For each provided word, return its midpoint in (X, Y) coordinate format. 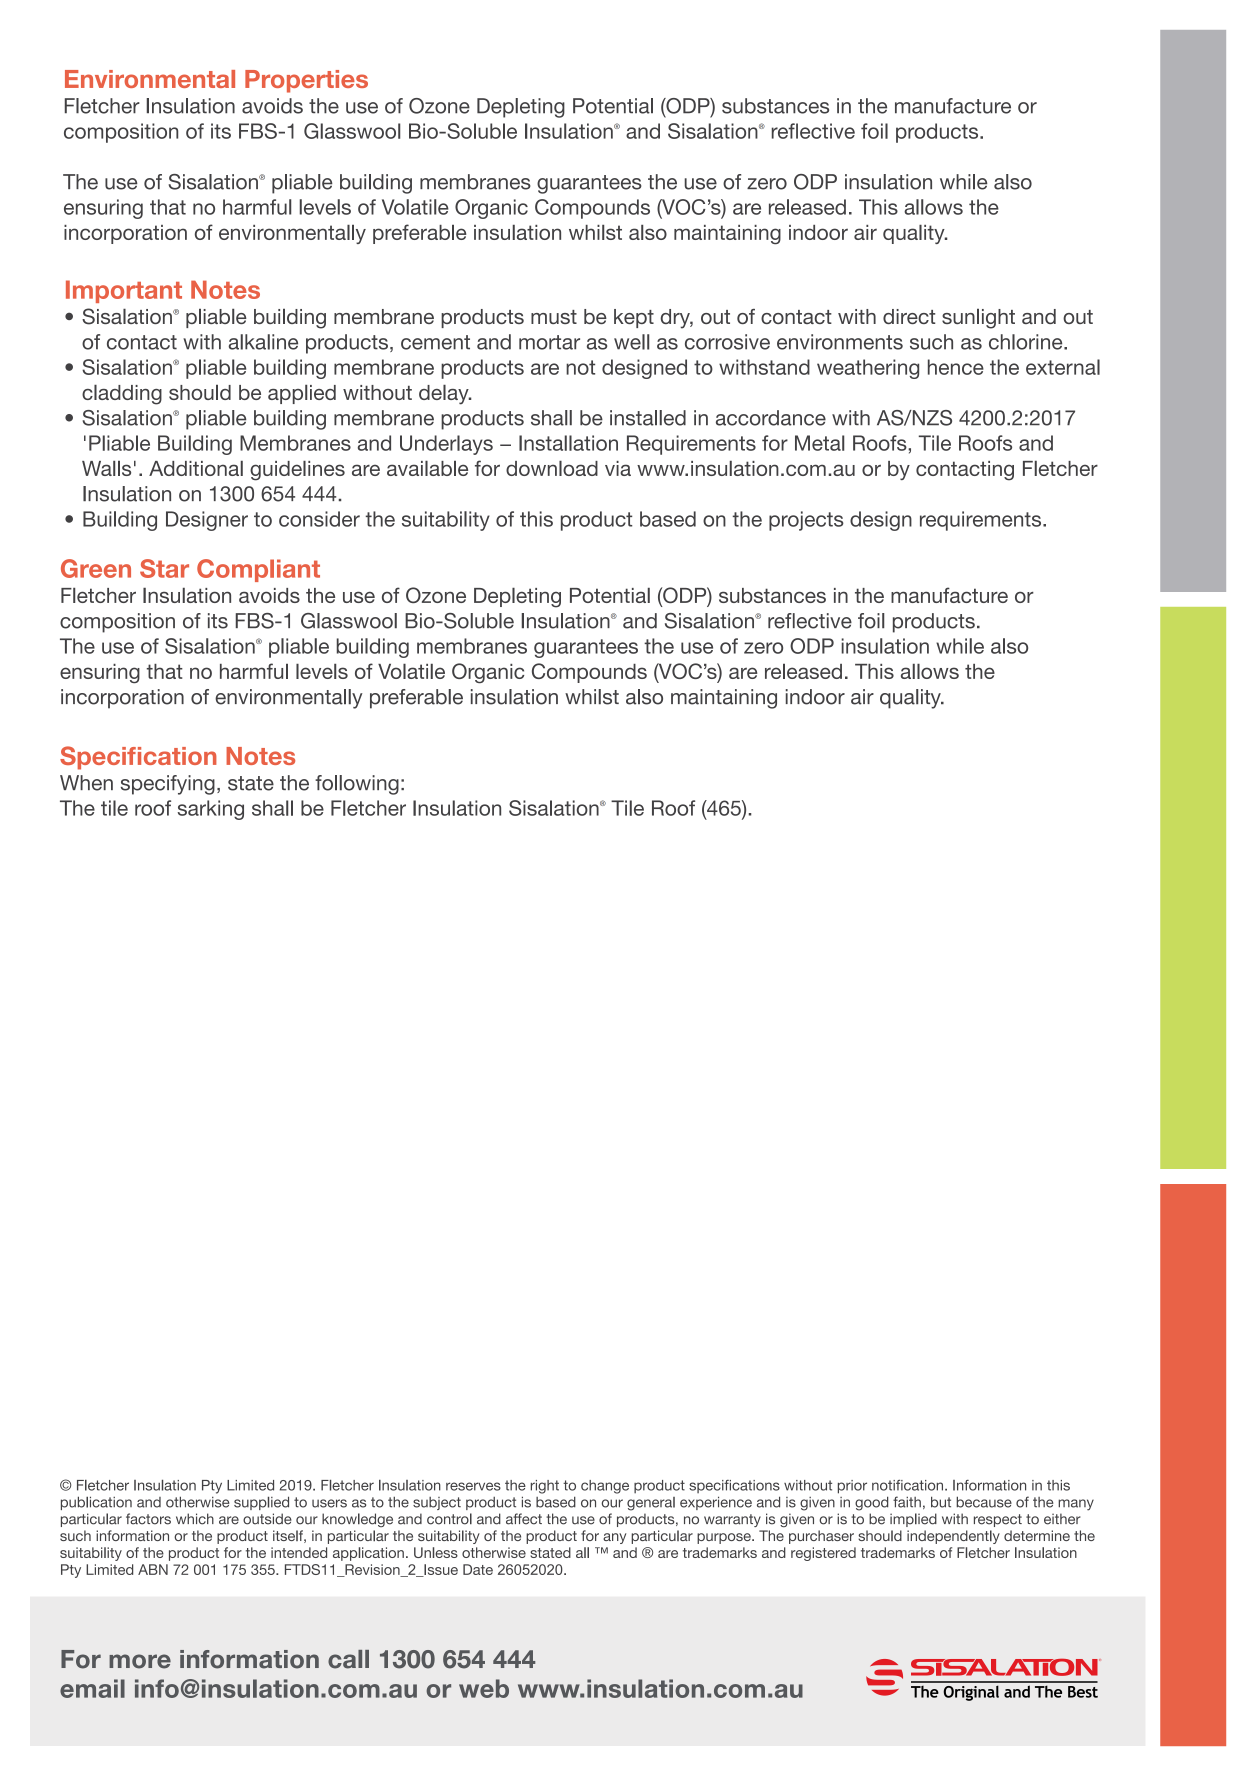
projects (806, 521)
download (552, 468)
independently (953, 1537)
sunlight (978, 319)
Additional (196, 468)
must (554, 317)
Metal (819, 443)
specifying (168, 785)
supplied (261, 1503)
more (140, 1661)
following (357, 785)
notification (909, 1485)
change (605, 1487)
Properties (306, 81)
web (484, 1688)
